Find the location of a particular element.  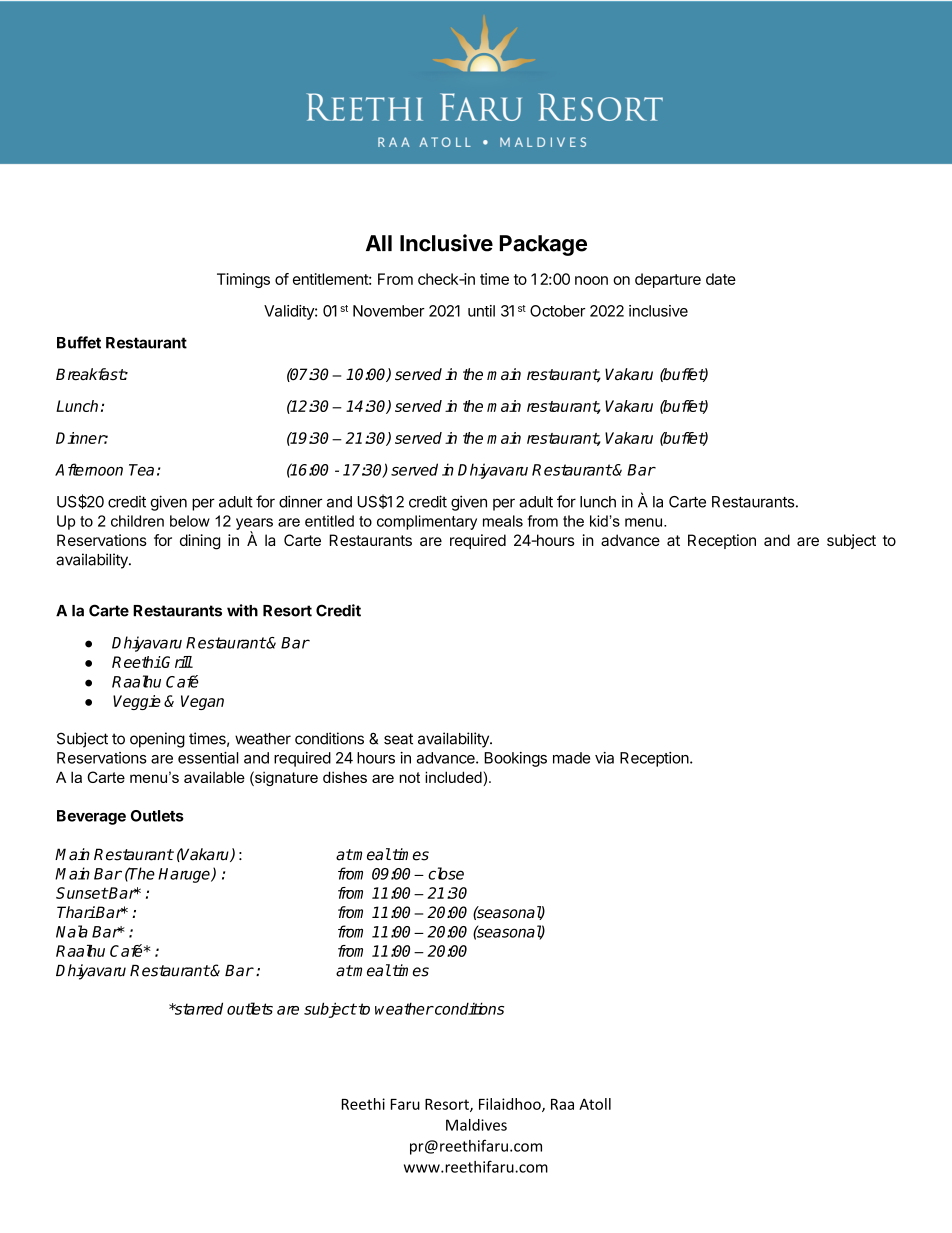

All is located at coordinates (379, 243).
